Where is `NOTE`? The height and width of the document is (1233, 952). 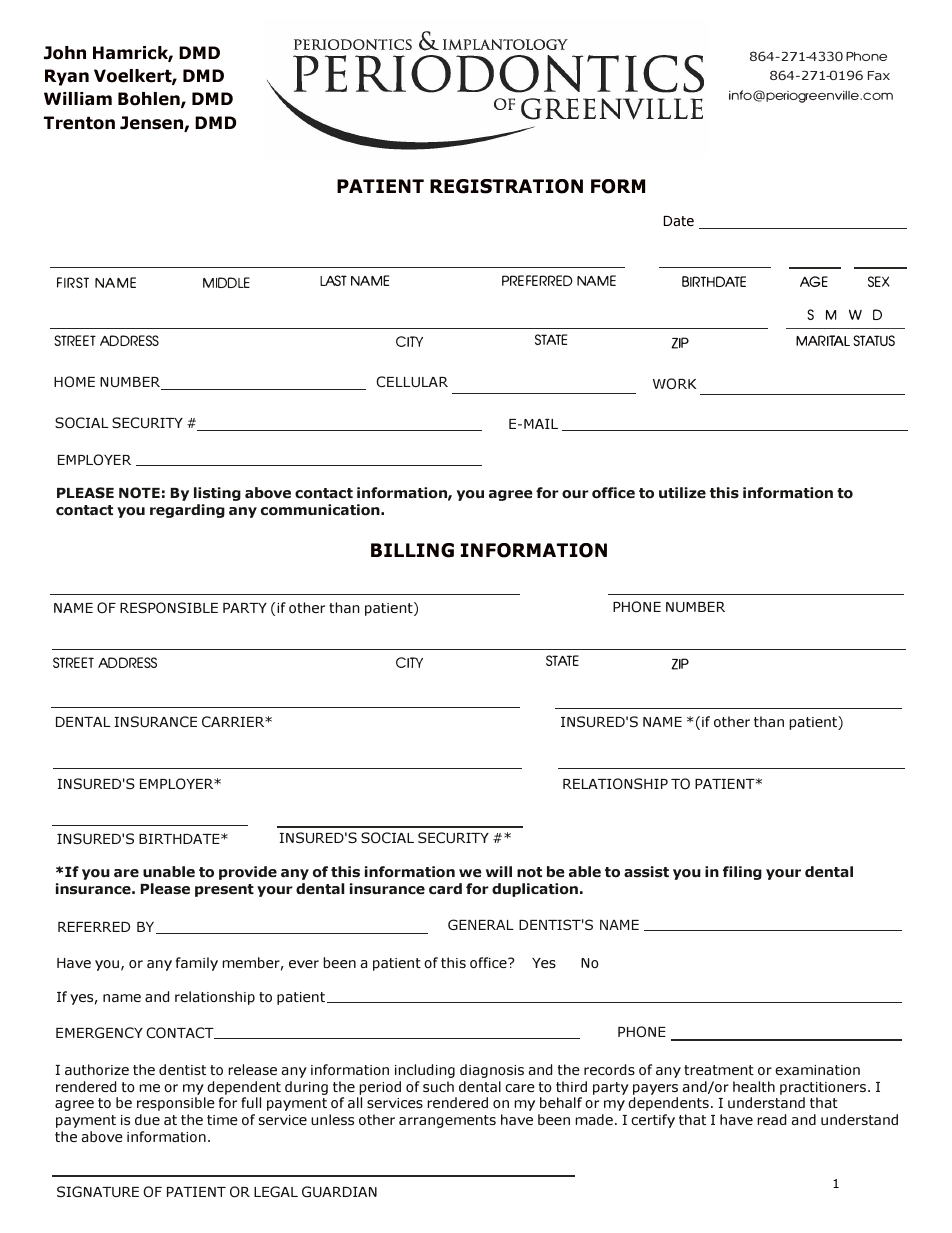
NOTE is located at coordinates (139, 492).
